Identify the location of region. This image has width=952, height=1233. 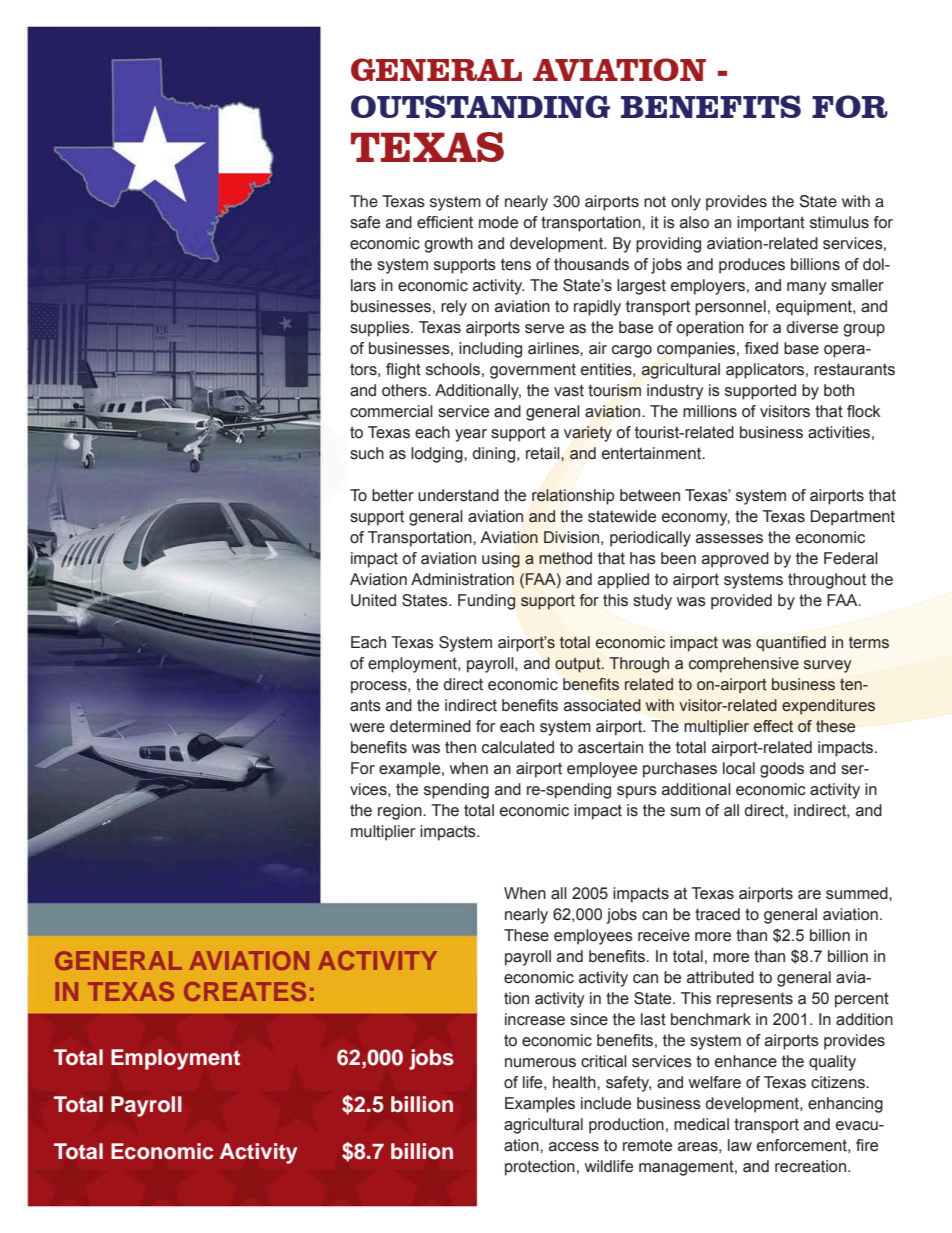
(401, 812).
